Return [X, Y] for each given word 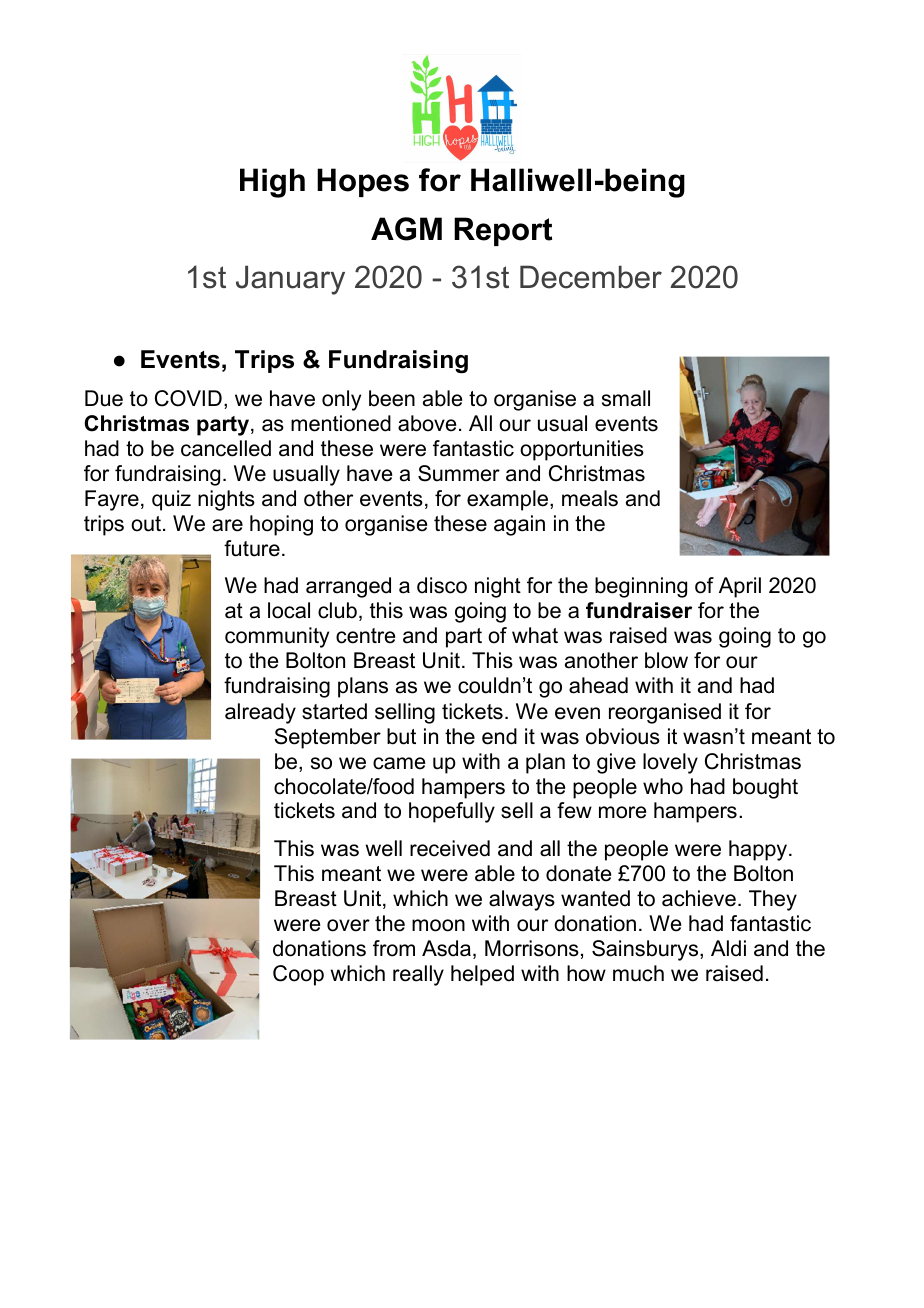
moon [438, 925]
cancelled [226, 448]
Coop [298, 975]
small [626, 398]
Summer [459, 473]
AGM [406, 229]
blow [666, 660]
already [260, 713]
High [272, 183]
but [401, 736]
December [591, 277]
